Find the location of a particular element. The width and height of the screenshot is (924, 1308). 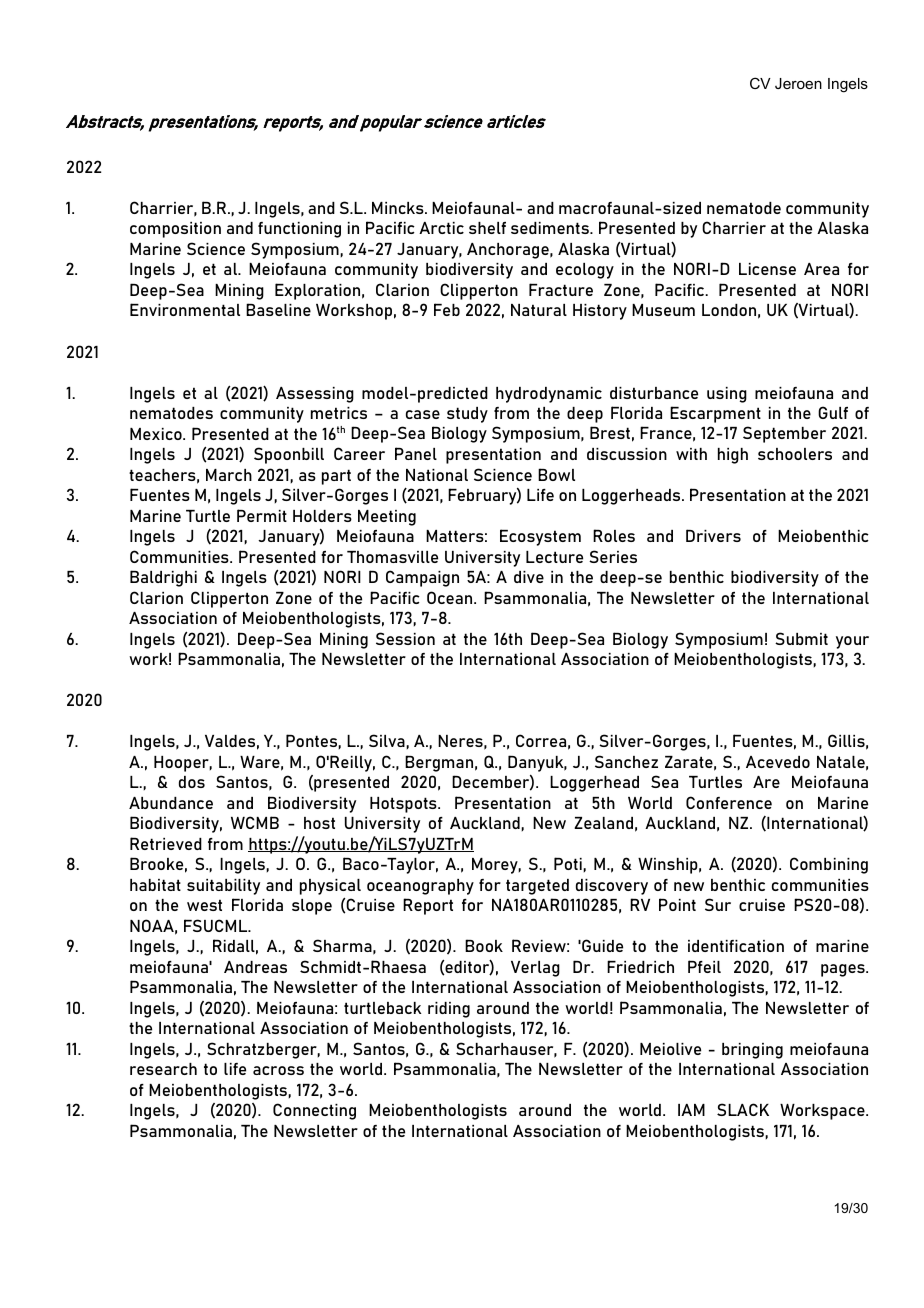

study is located at coordinates (467, 415).
